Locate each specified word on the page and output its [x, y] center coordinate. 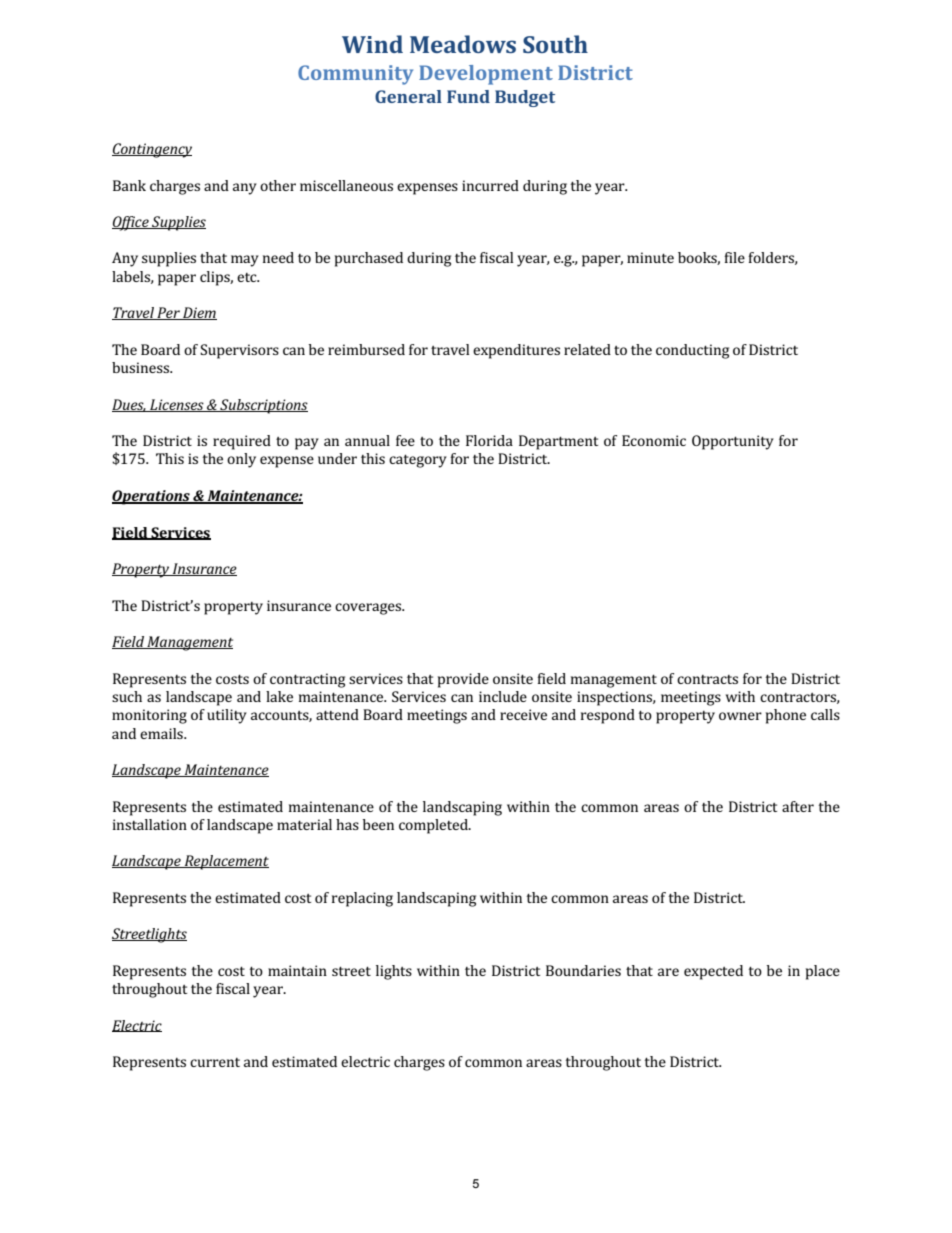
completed [434, 826]
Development [486, 75]
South [555, 44]
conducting [692, 351]
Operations [152, 497]
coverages [369, 609]
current [215, 1062]
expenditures [516, 351]
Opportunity [733, 442]
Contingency [152, 150]
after [798, 806]
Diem [199, 313]
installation [150, 824]
